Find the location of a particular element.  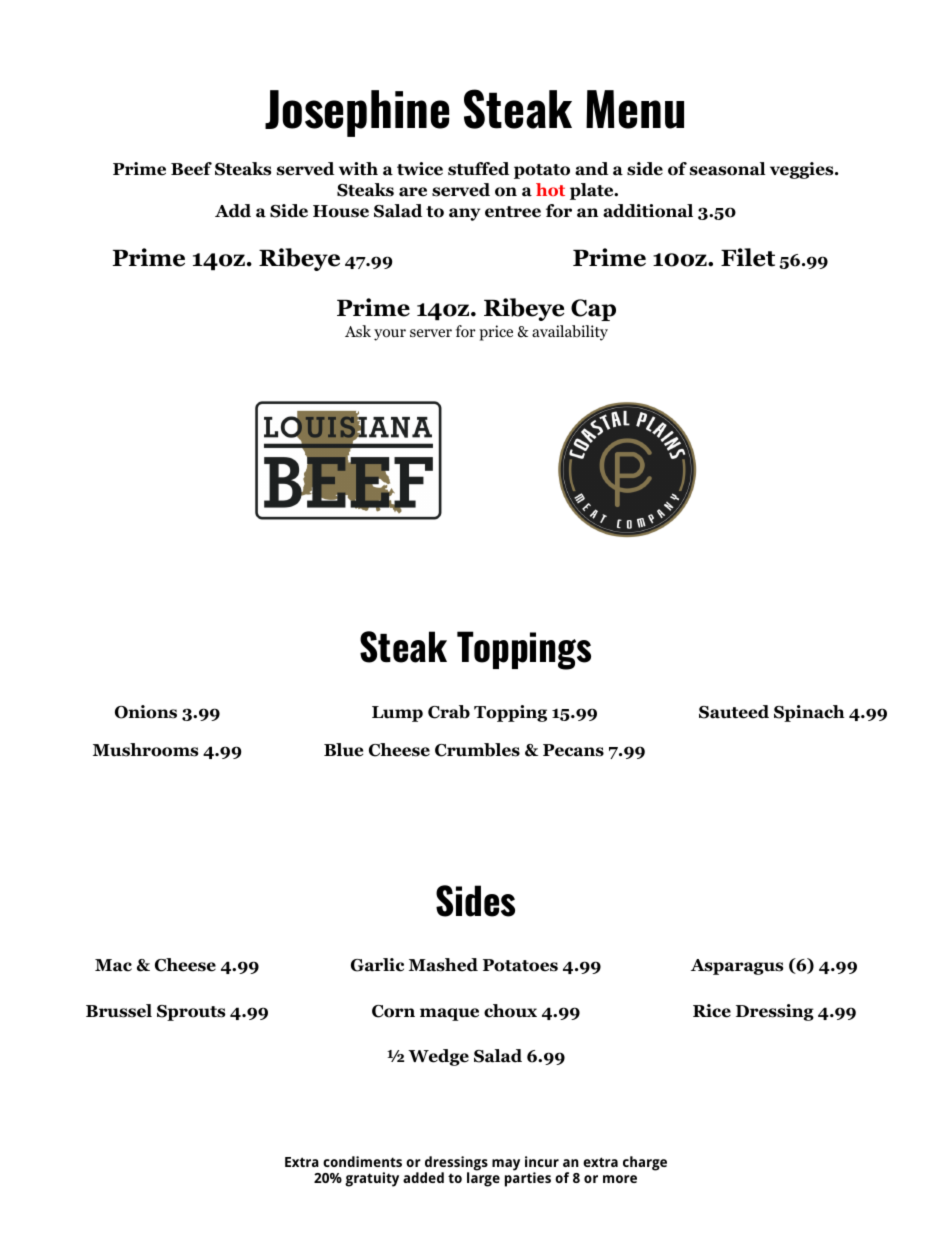

large is located at coordinates (483, 1178).
